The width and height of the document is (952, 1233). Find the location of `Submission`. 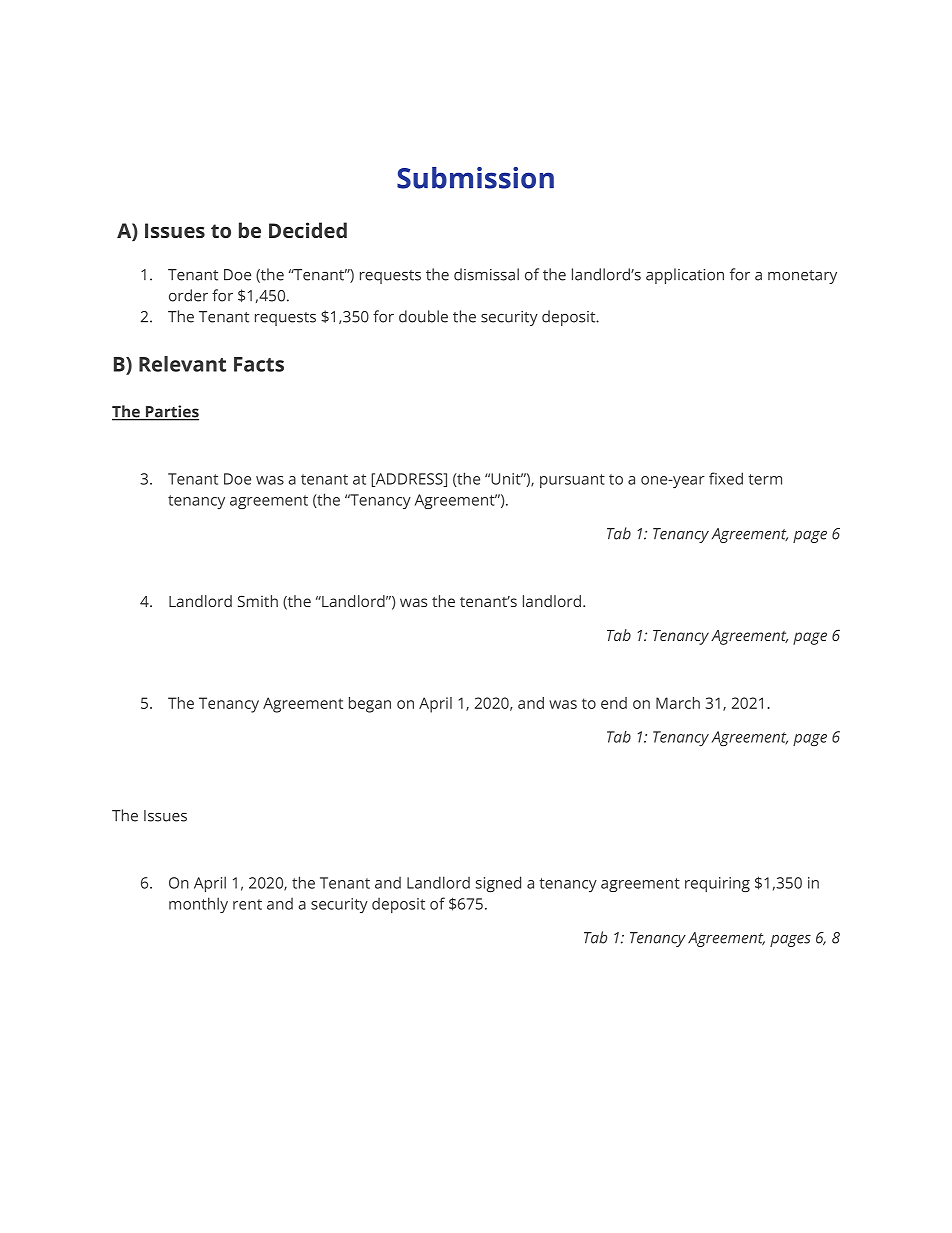

Submission is located at coordinates (475, 178).
